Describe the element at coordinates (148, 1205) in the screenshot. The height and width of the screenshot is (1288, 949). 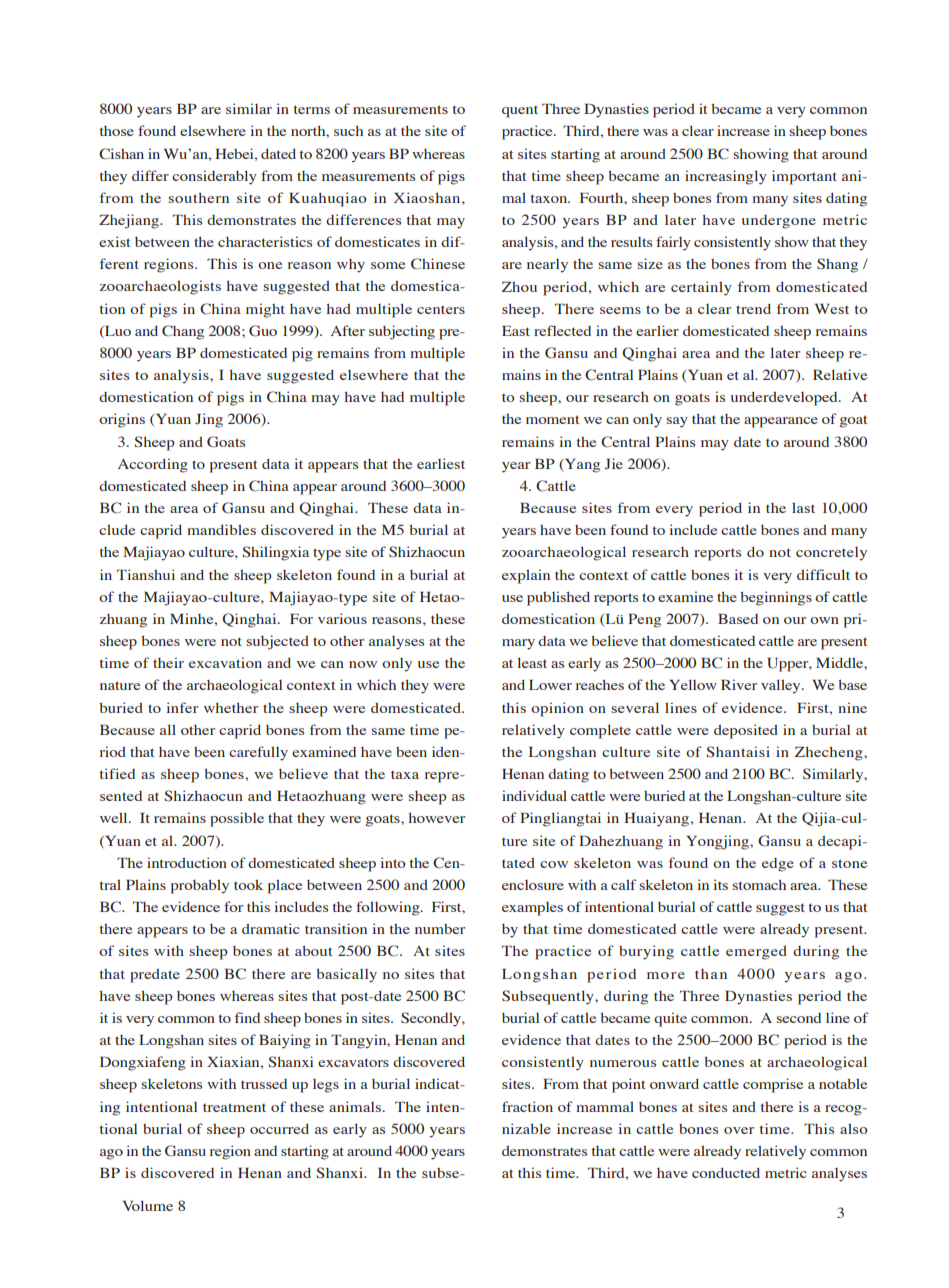
I see `Volume` at that location.
